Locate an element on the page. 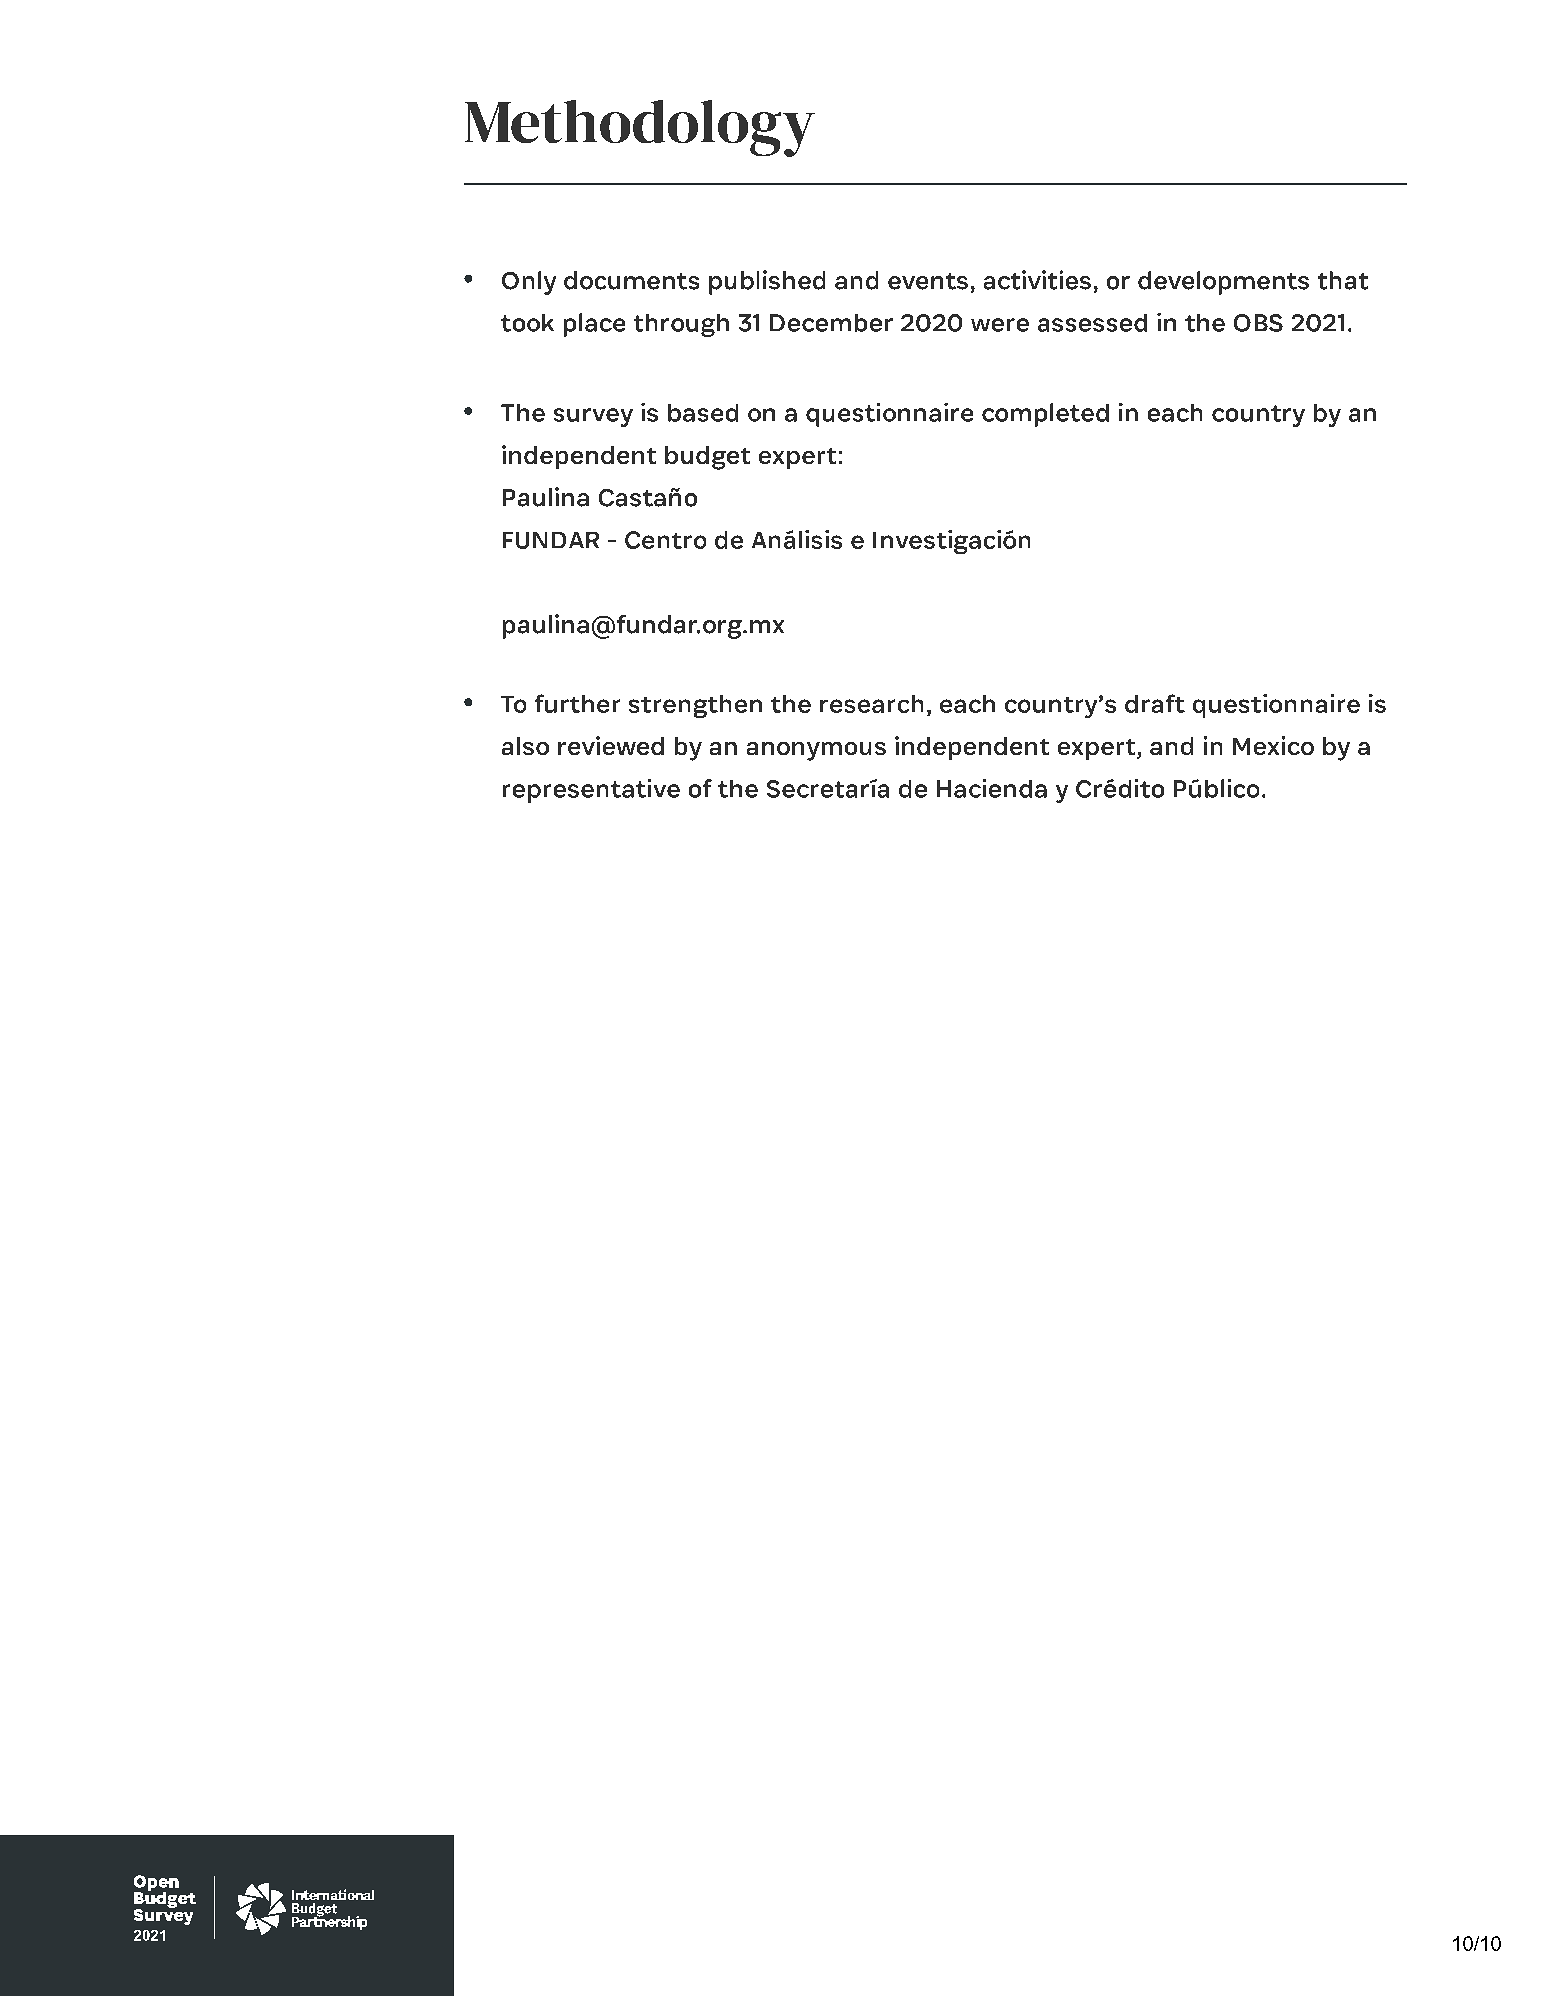 Image resolution: width=1542 pixels, height=1996 pixels. budget is located at coordinates (707, 458).
